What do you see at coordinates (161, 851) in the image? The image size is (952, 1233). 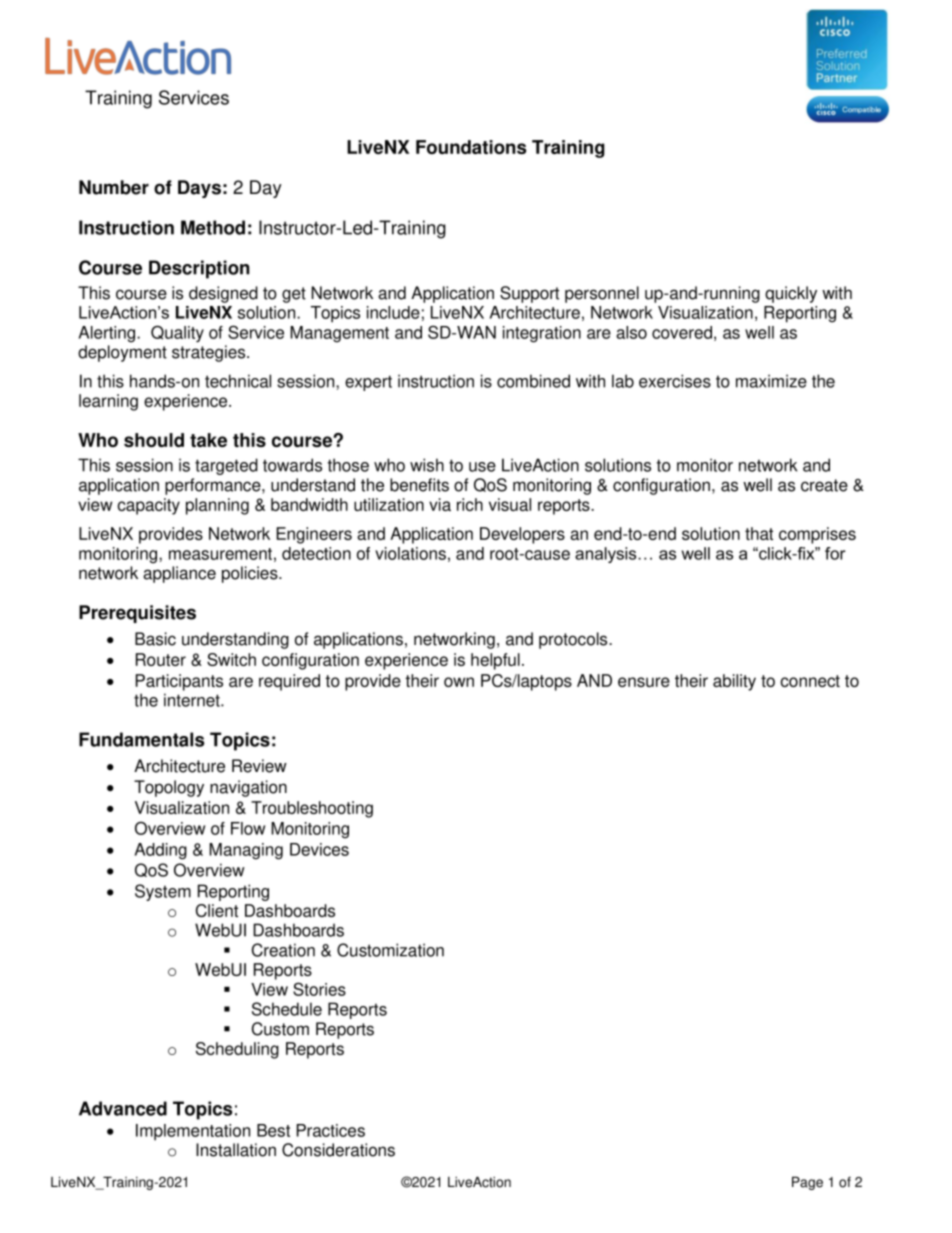 I see `Adding` at bounding box center [161, 851].
